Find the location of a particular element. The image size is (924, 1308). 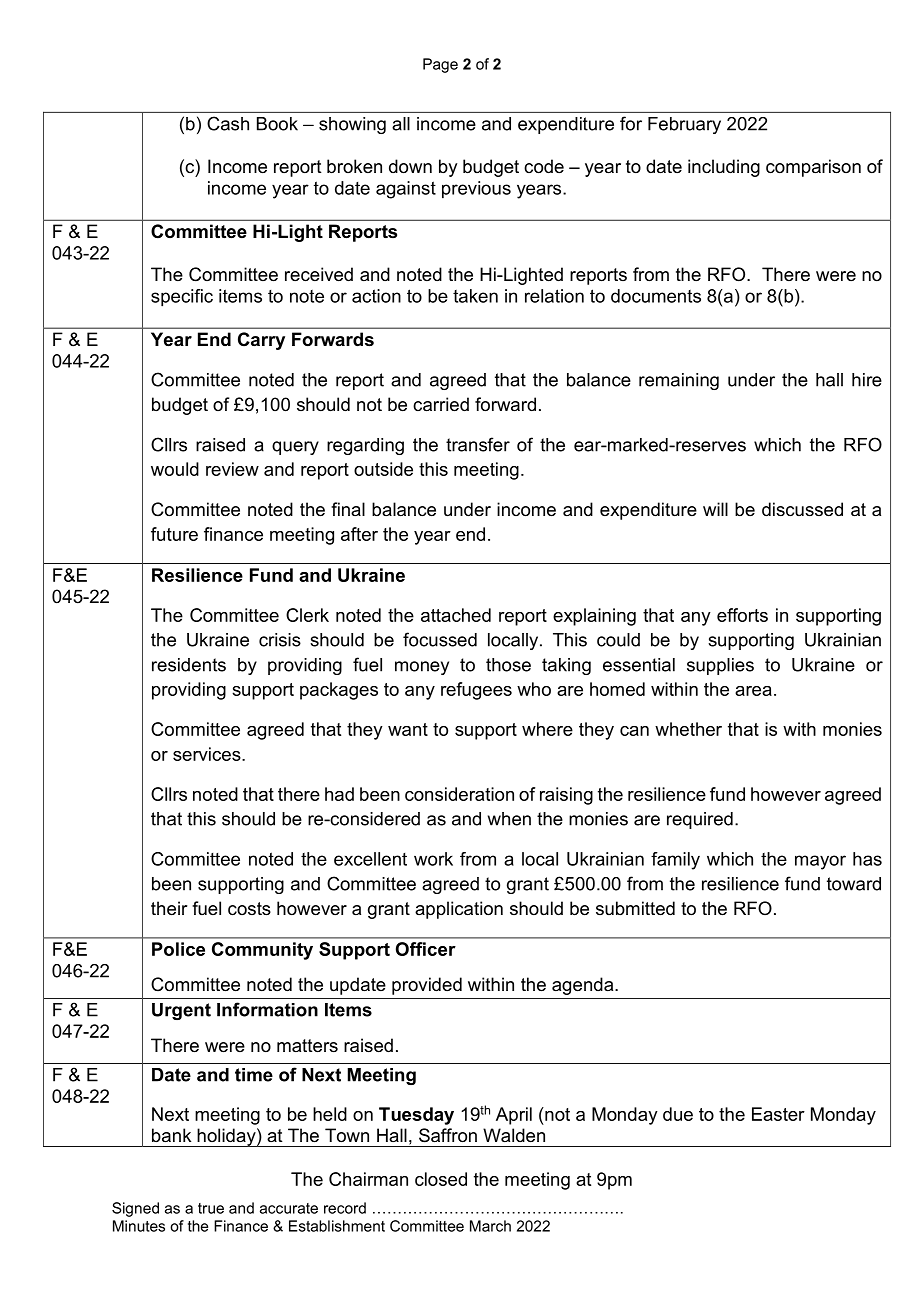

Easter is located at coordinates (778, 1114).
